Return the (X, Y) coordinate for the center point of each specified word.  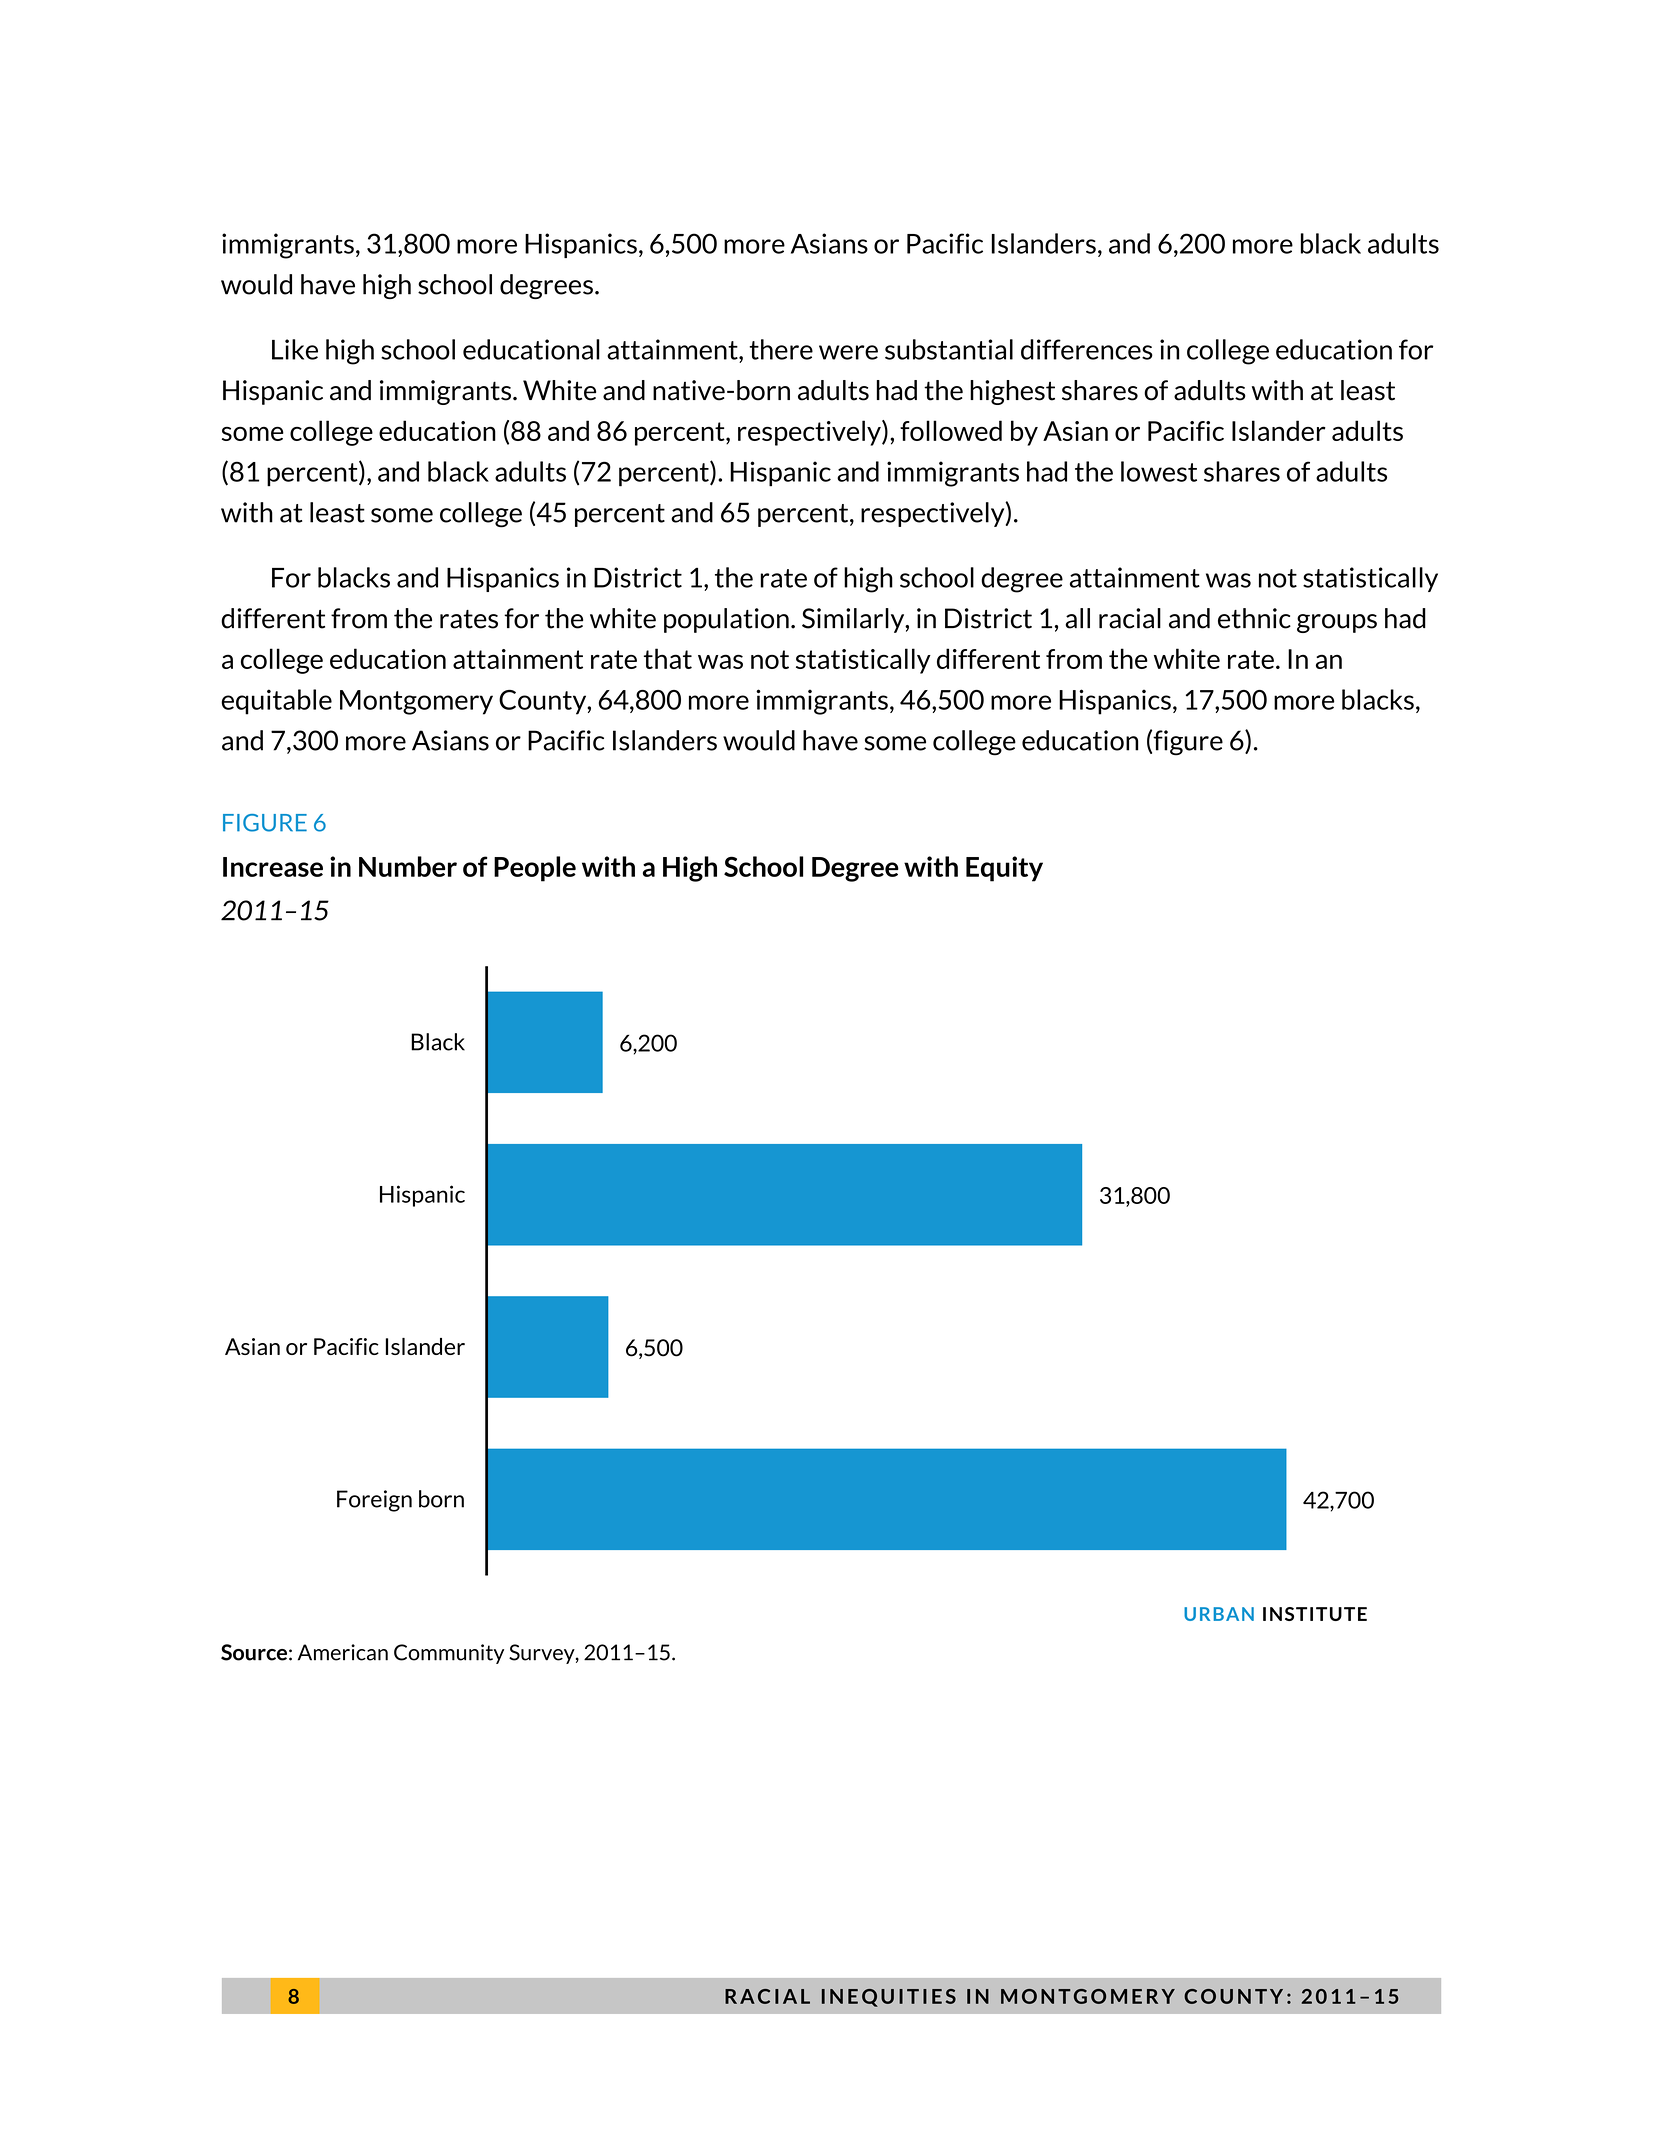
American (343, 1652)
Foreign (374, 1501)
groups (1337, 623)
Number (408, 866)
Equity (1004, 869)
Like (295, 349)
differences (1087, 349)
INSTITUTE (1315, 1614)
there (781, 349)
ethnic (1254, 618)
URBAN (1219, 1614)
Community (449, 1654)
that (668, 658)
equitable (276, 702)
